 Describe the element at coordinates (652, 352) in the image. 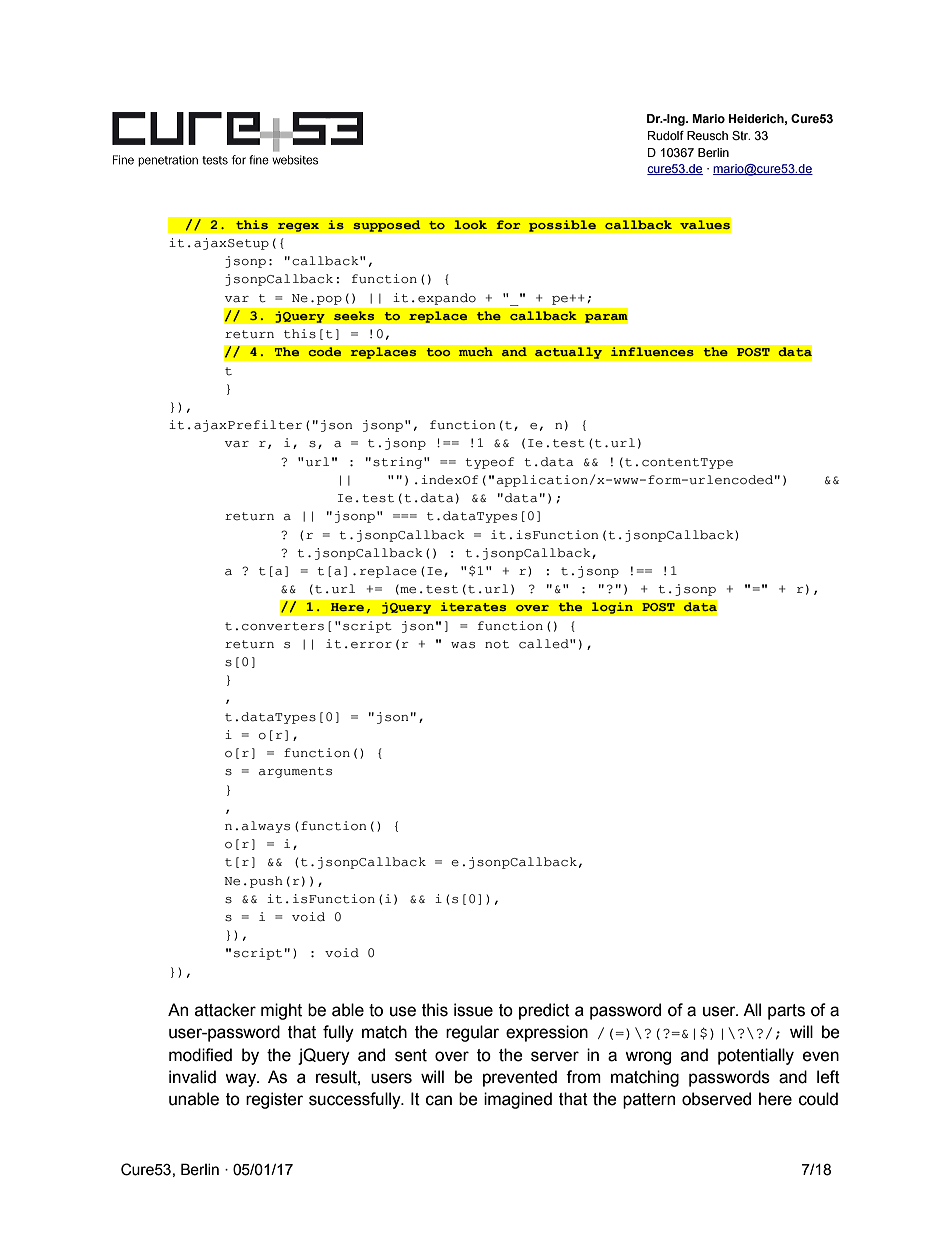

I see `influences` at that location.
